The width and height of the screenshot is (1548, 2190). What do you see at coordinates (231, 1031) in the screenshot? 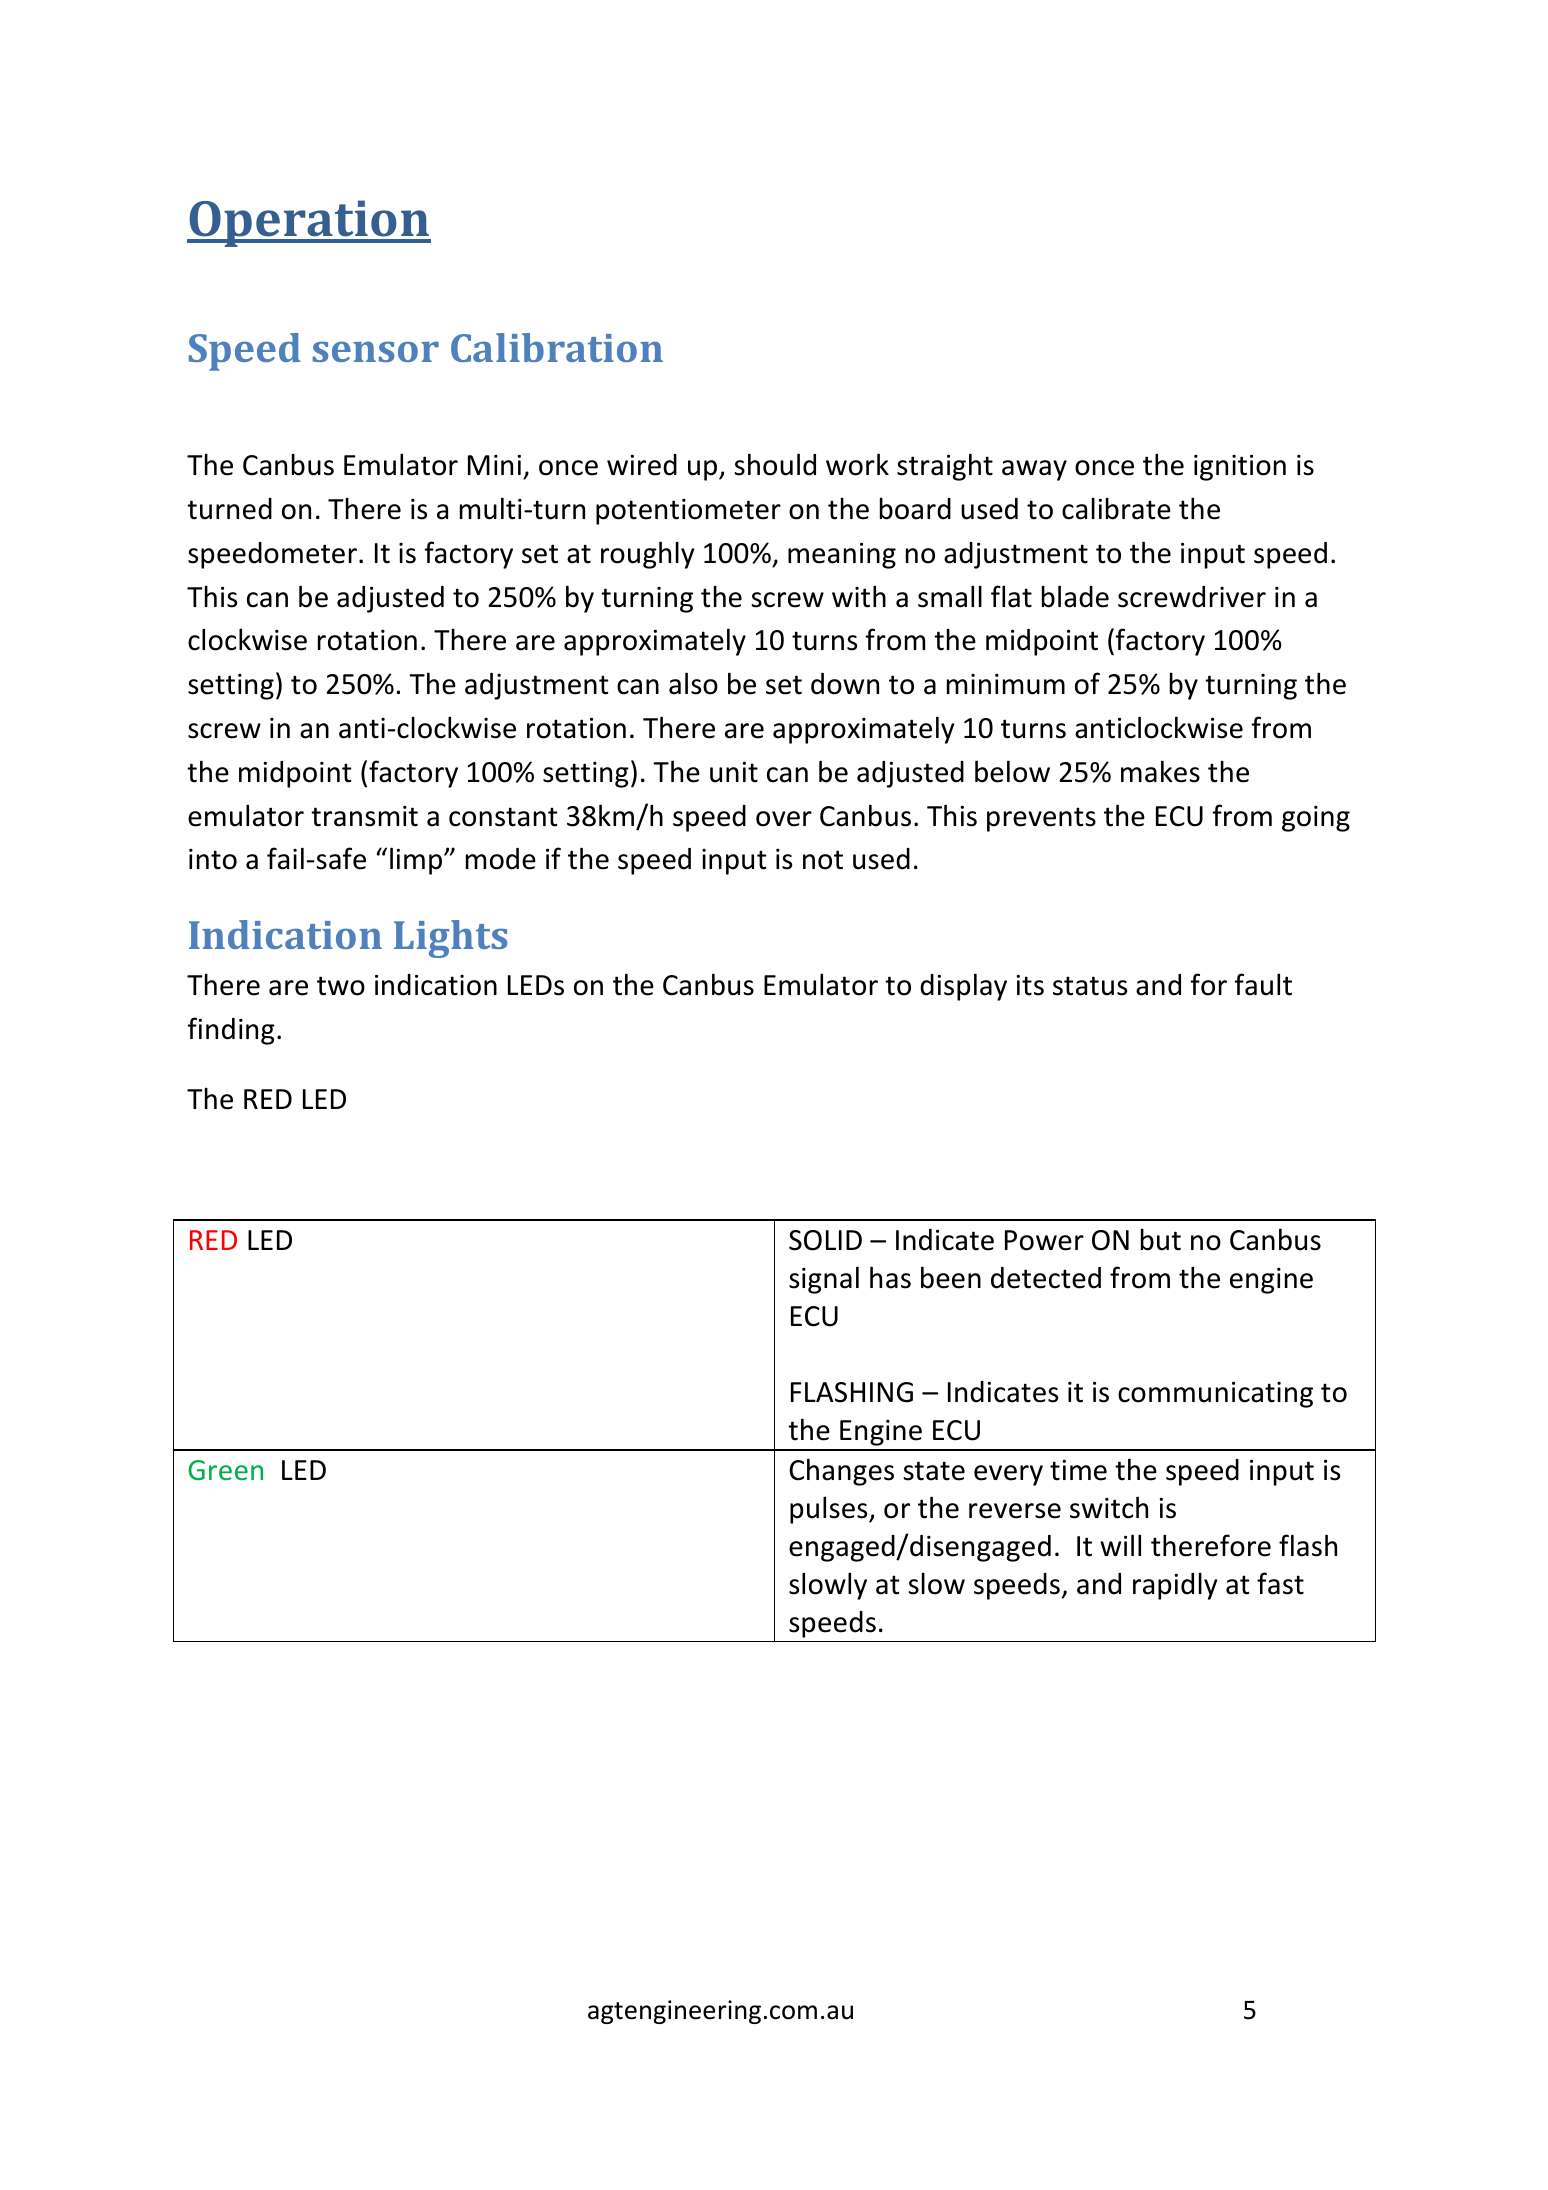
I see `finding` at bounding box center [231, 1031].
